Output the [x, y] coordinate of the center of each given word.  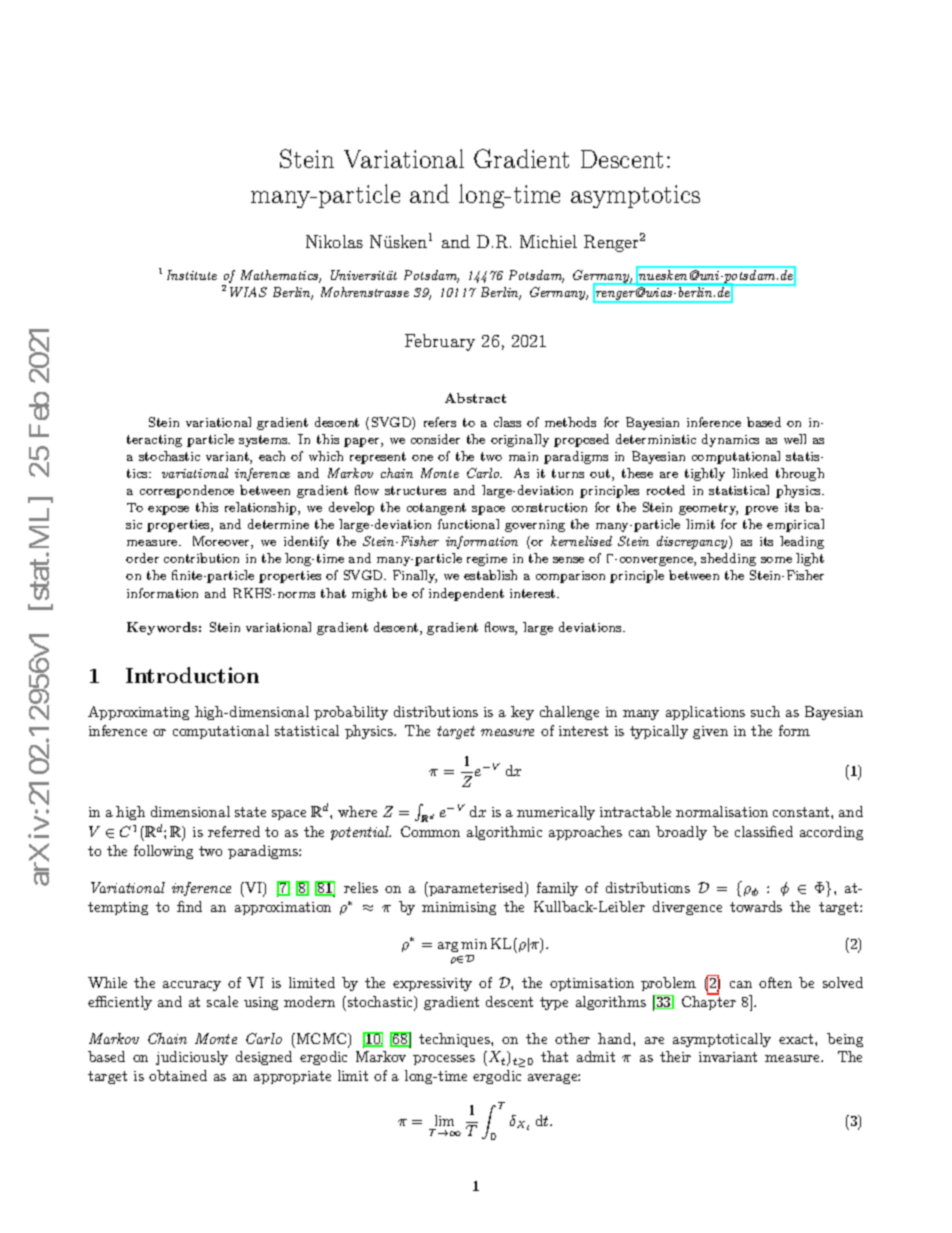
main [523, 456]
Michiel [548, 241]
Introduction [192, 675]
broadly [681, 833]
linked [750, 473]
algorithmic [504, 833]
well [795, 439]
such [765, 711]
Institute [192, 275]
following [163, 852]
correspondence [187, 491]
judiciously [192, 1058]
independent [466, 594]
